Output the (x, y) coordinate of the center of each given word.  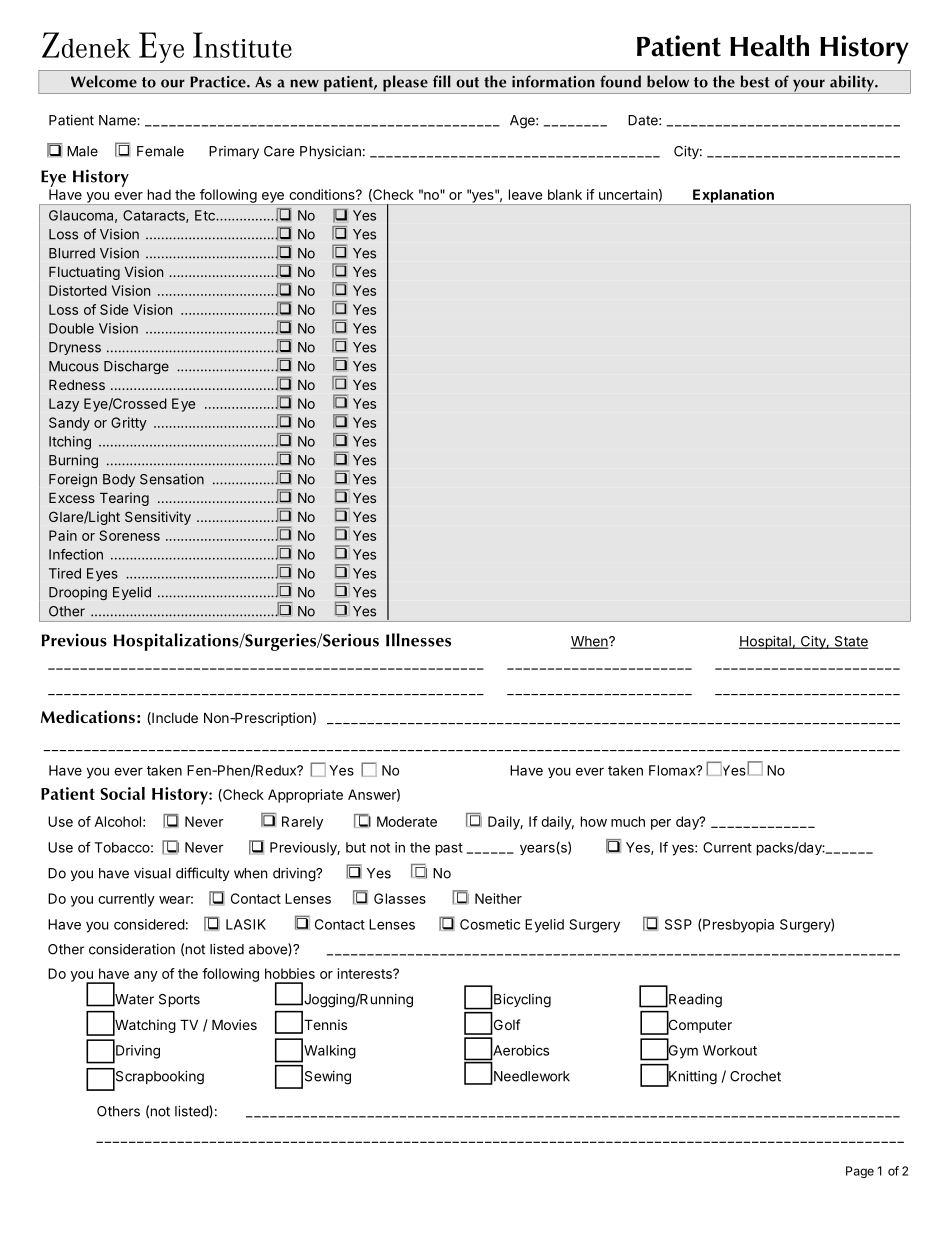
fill (442, 81)
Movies (234, 1024)
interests (366, 973)
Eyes (102, 575)
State (850, 642)
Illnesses (418, 640)
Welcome (104, 81)
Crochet (755, 1076)
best (755, 81)
